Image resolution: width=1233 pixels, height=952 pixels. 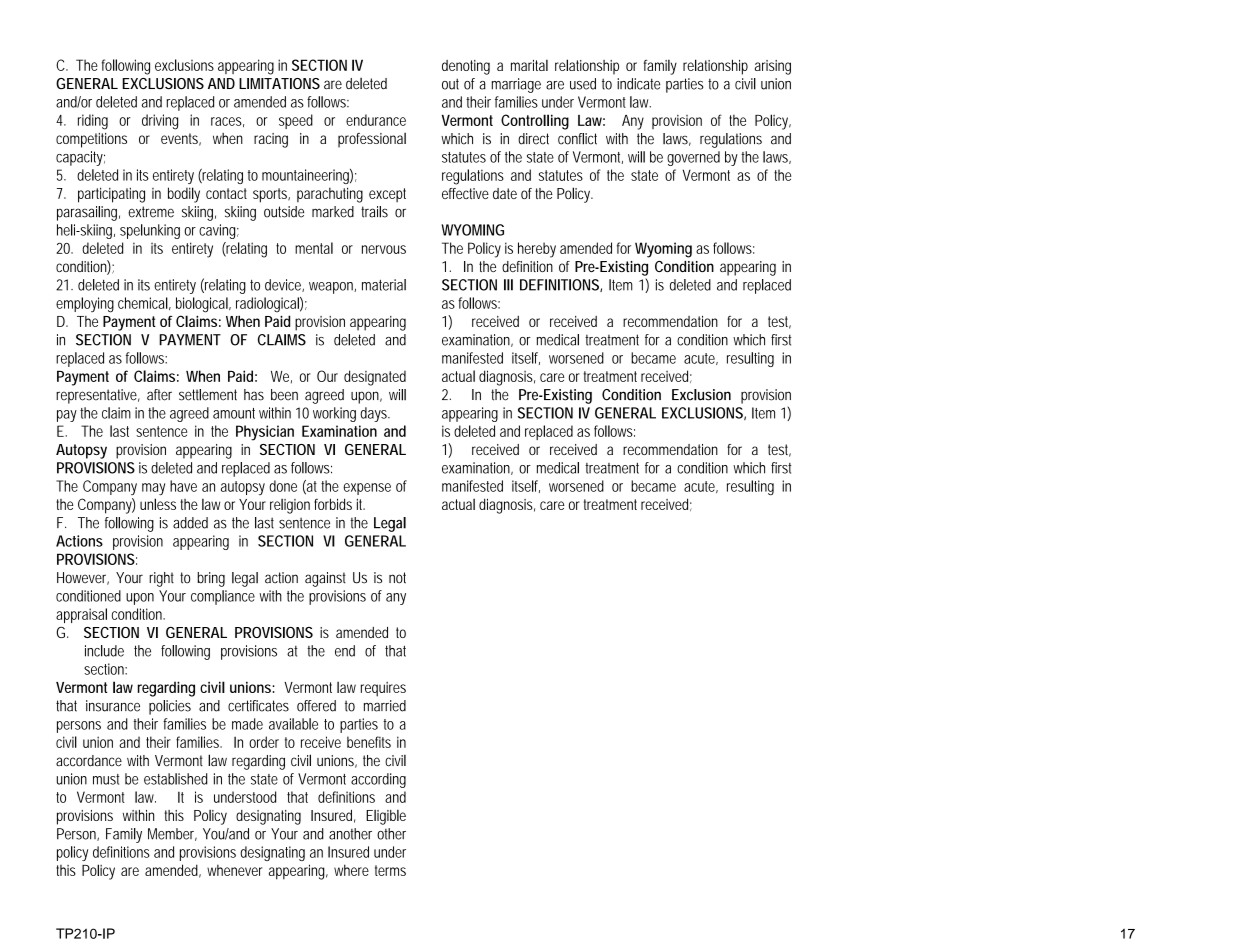 I want to click on indicate, so click(x=638, y=84).
